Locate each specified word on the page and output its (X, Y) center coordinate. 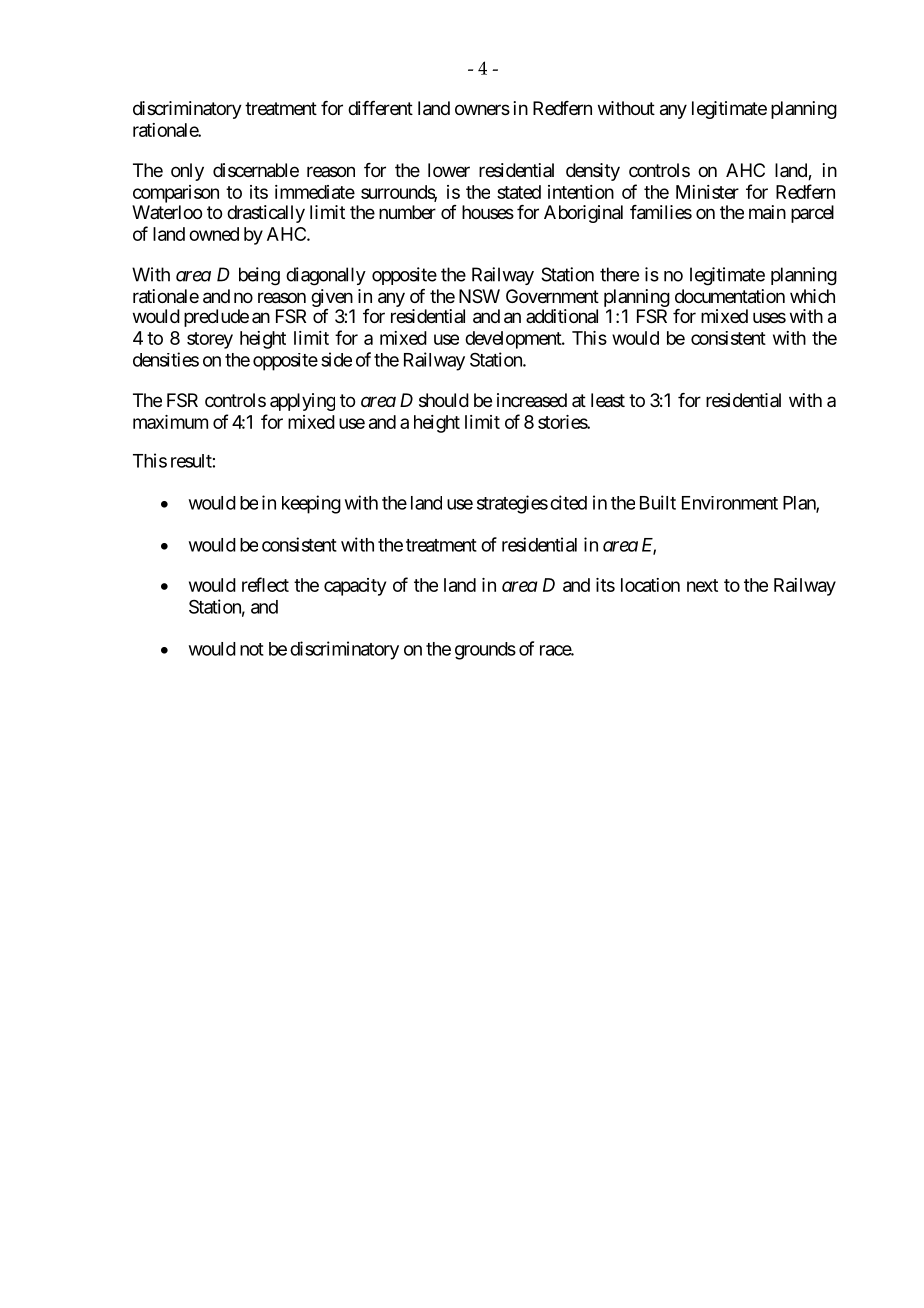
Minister (707, 192)
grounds (485, 651)
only (187, 172)
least (608, 400)
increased (532, 400)
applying (302, 402)
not (252, 649)
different (380, 108)
